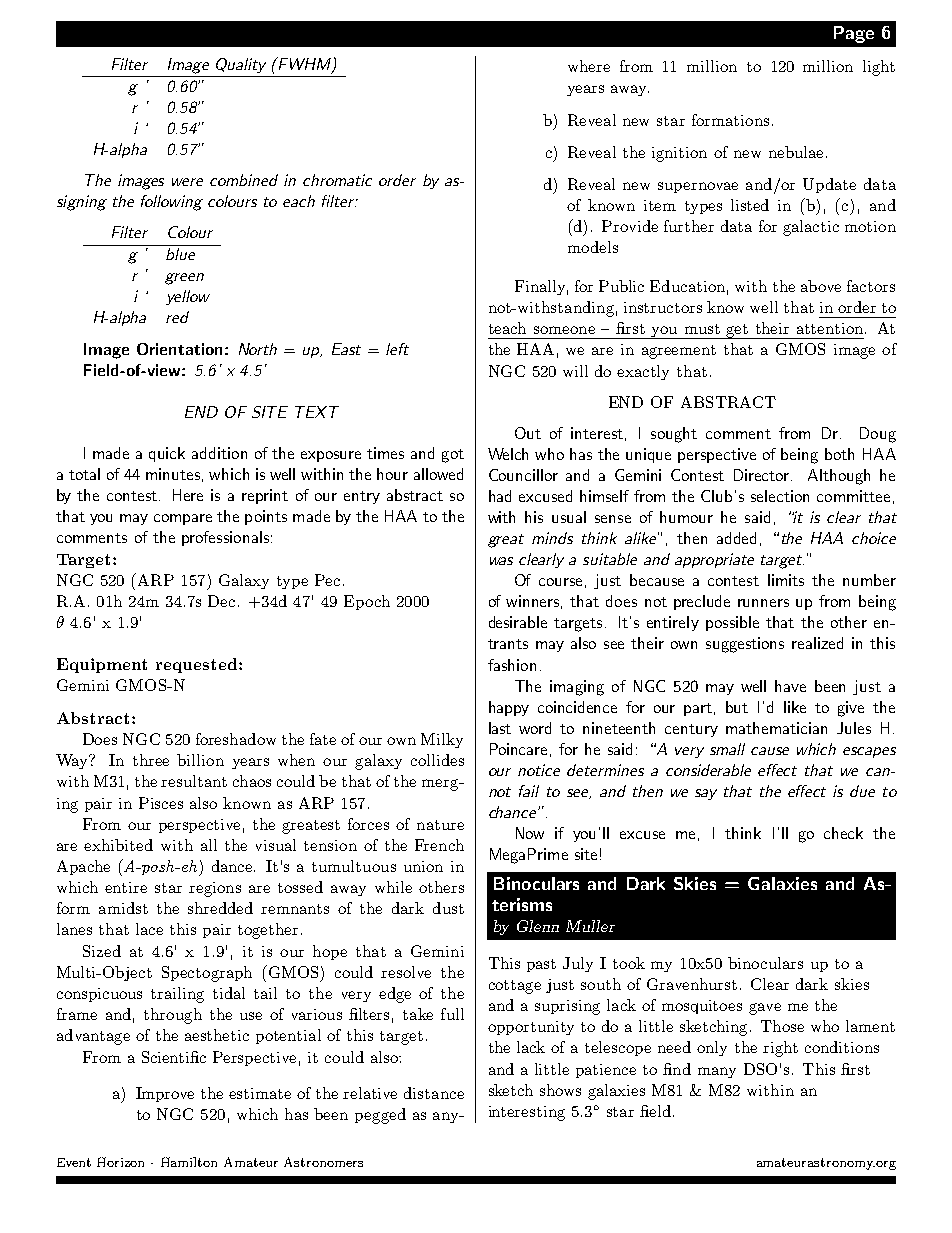  I want to click on Quality, so click(241, 65).
